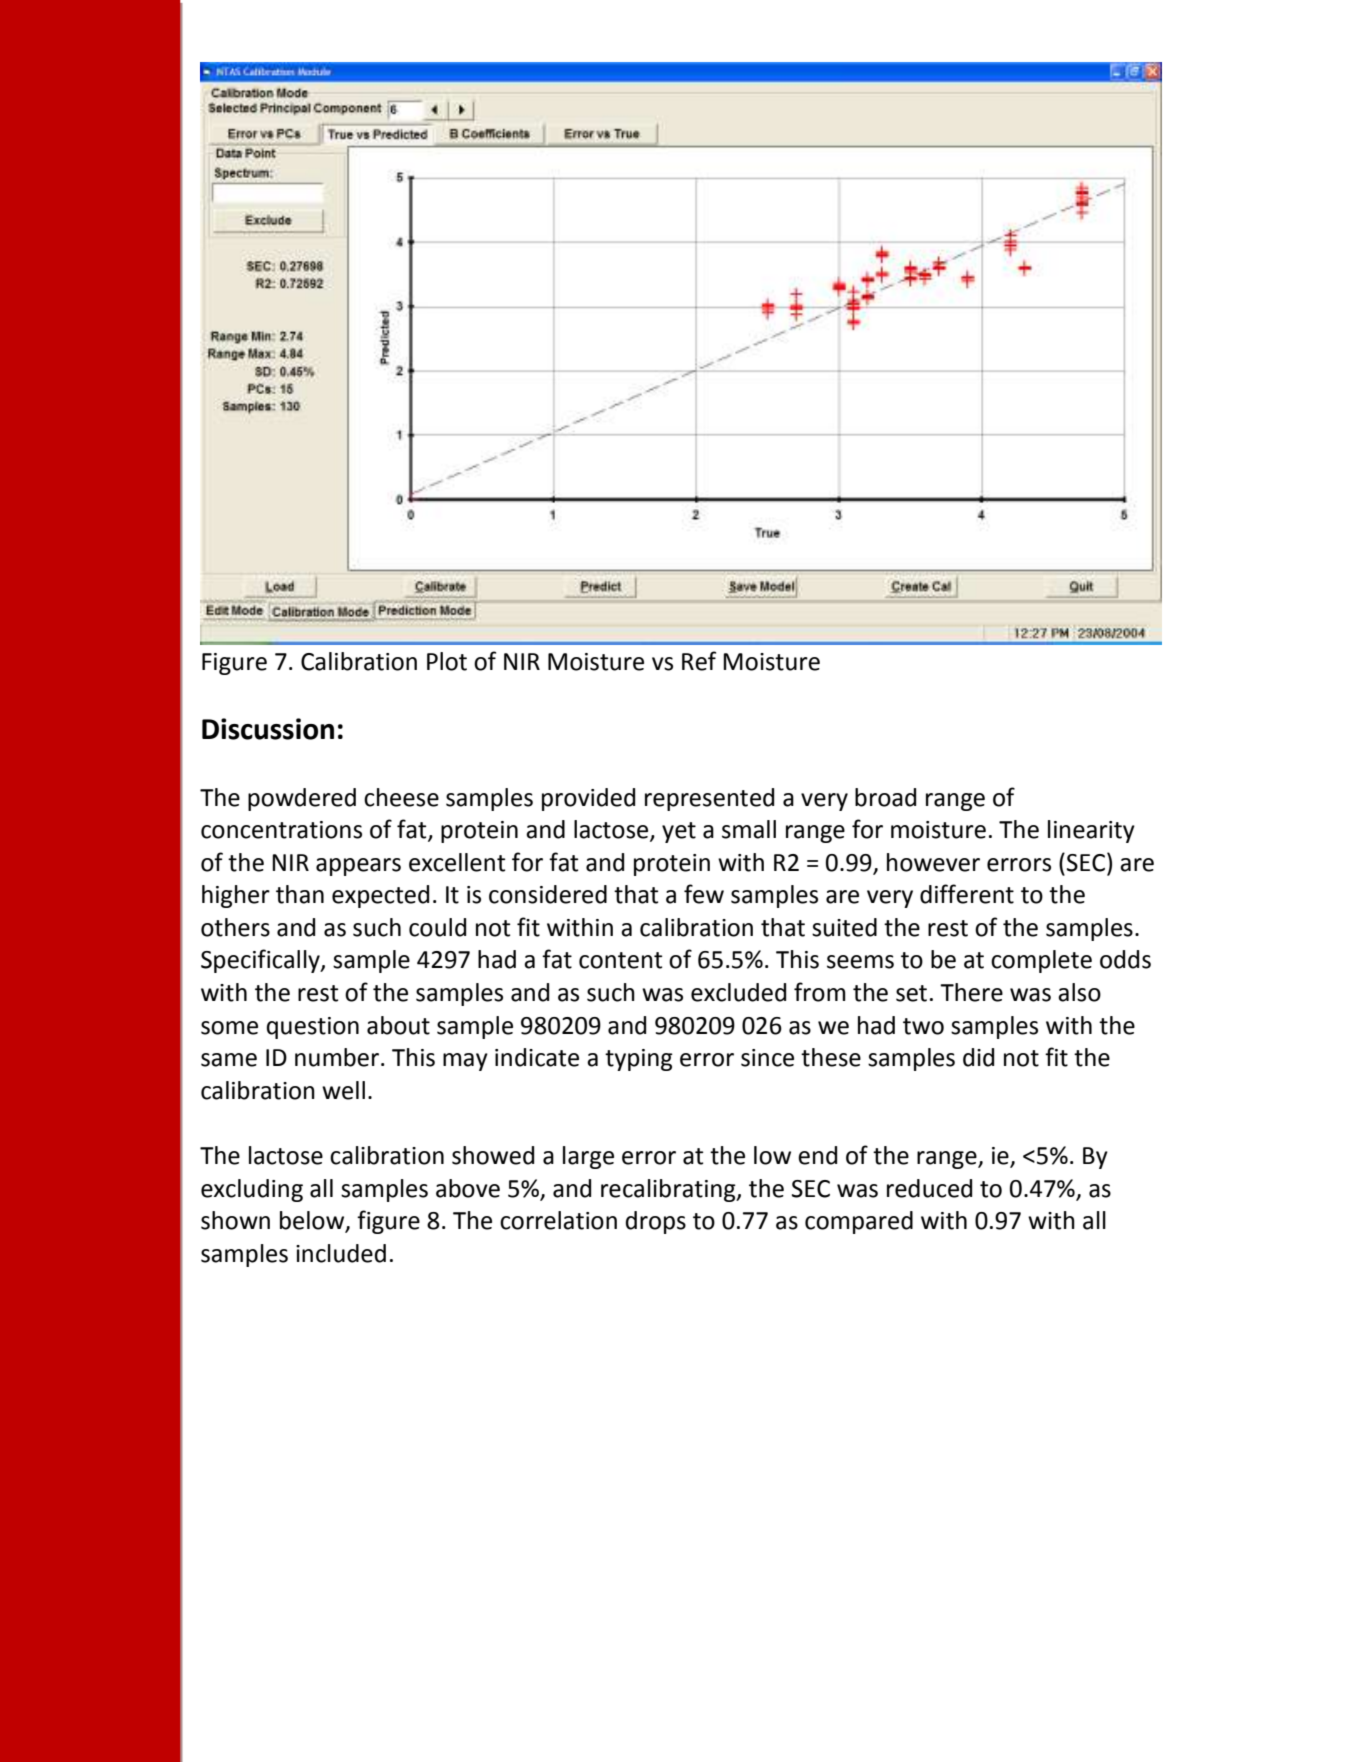 This screenshot has width=1362, height=1762. What do you see at coordinates (639, 1060) in the screenshot?
I see `typing` at bounding box center [639, 1060].
